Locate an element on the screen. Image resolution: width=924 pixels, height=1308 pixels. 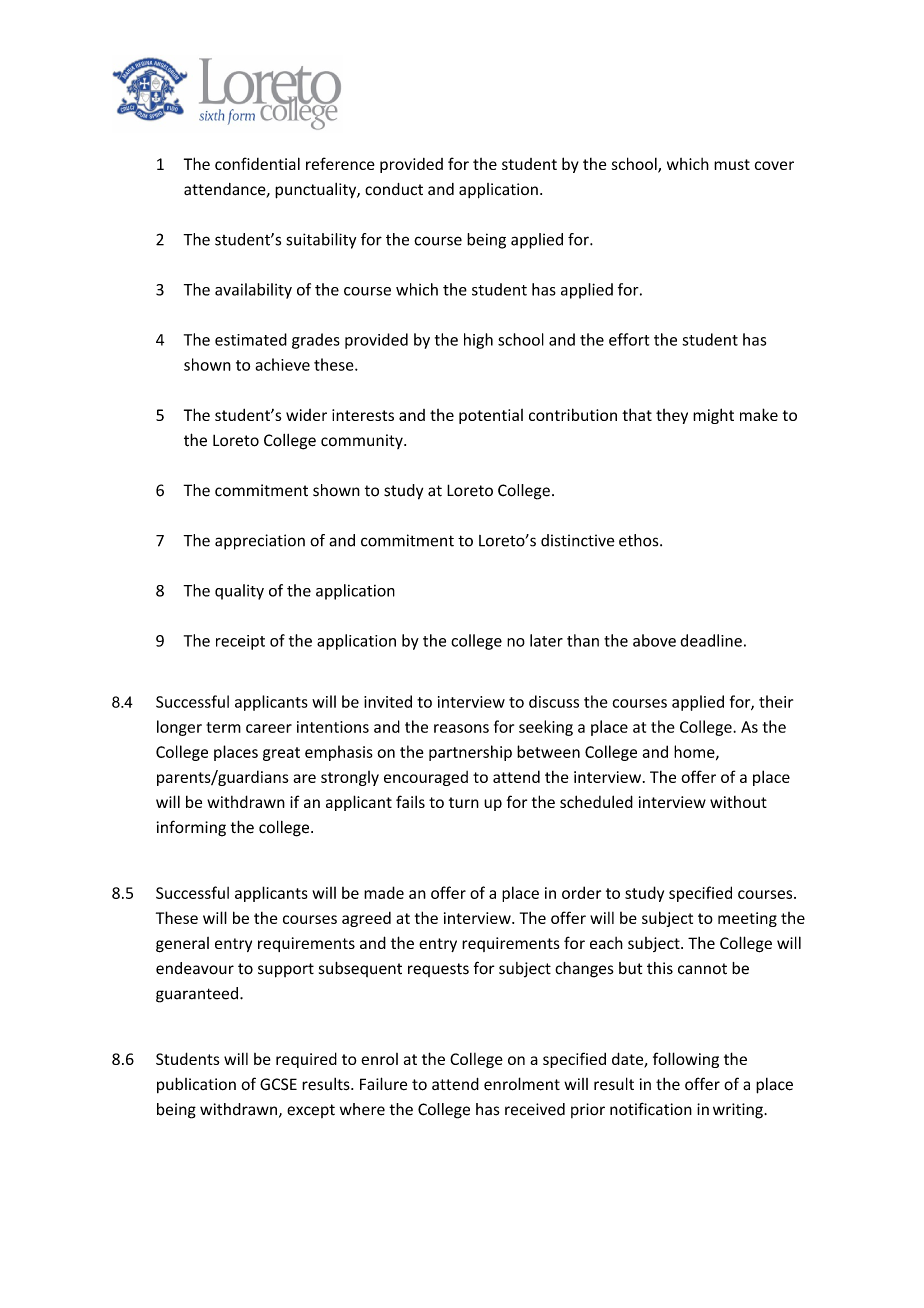
must is located at coordinates (732, 164).
